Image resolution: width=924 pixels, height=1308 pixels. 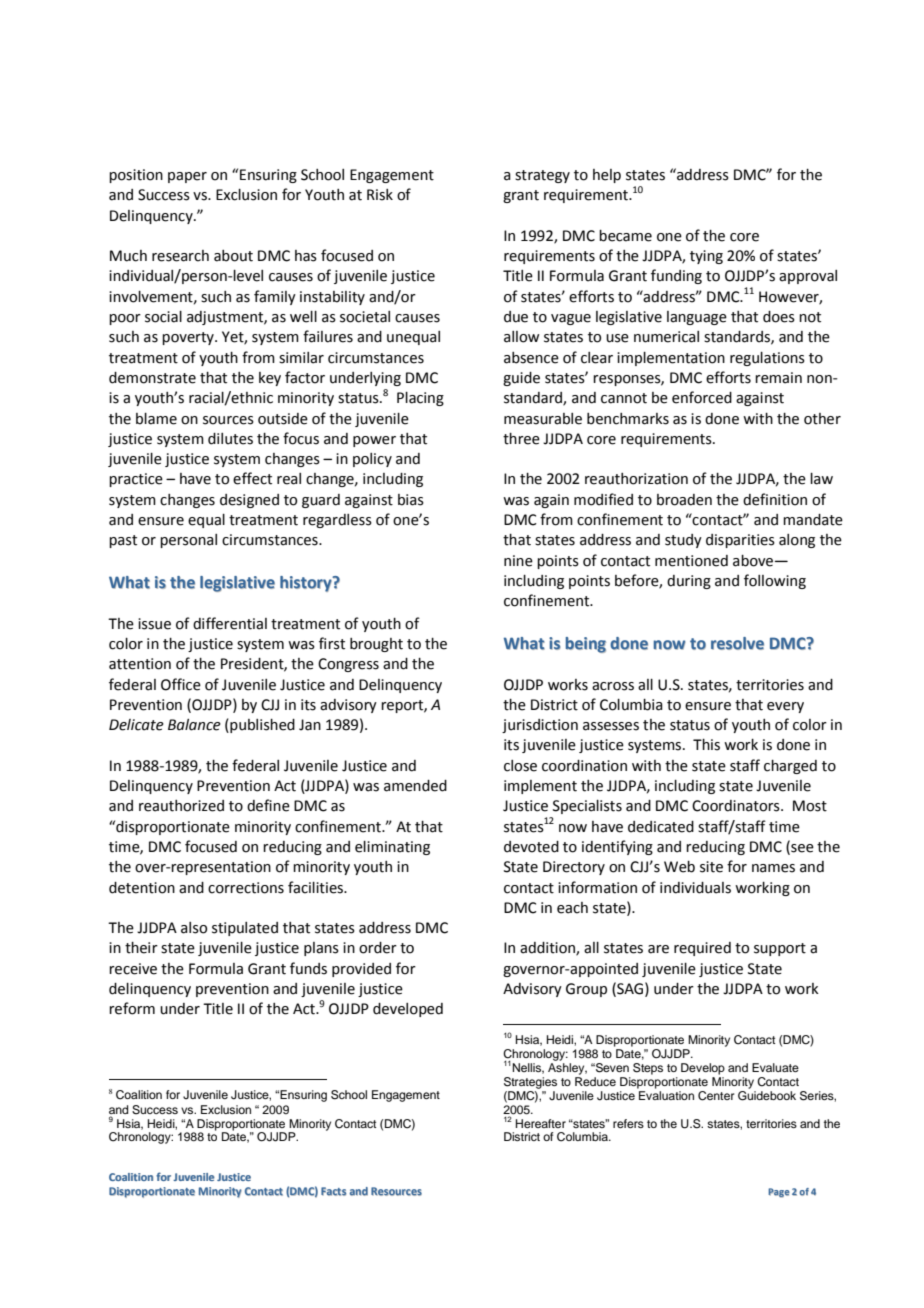 What do you see at coordinates (706, 257) in the page?
I see `tying` at bounding box center [706, 257].
